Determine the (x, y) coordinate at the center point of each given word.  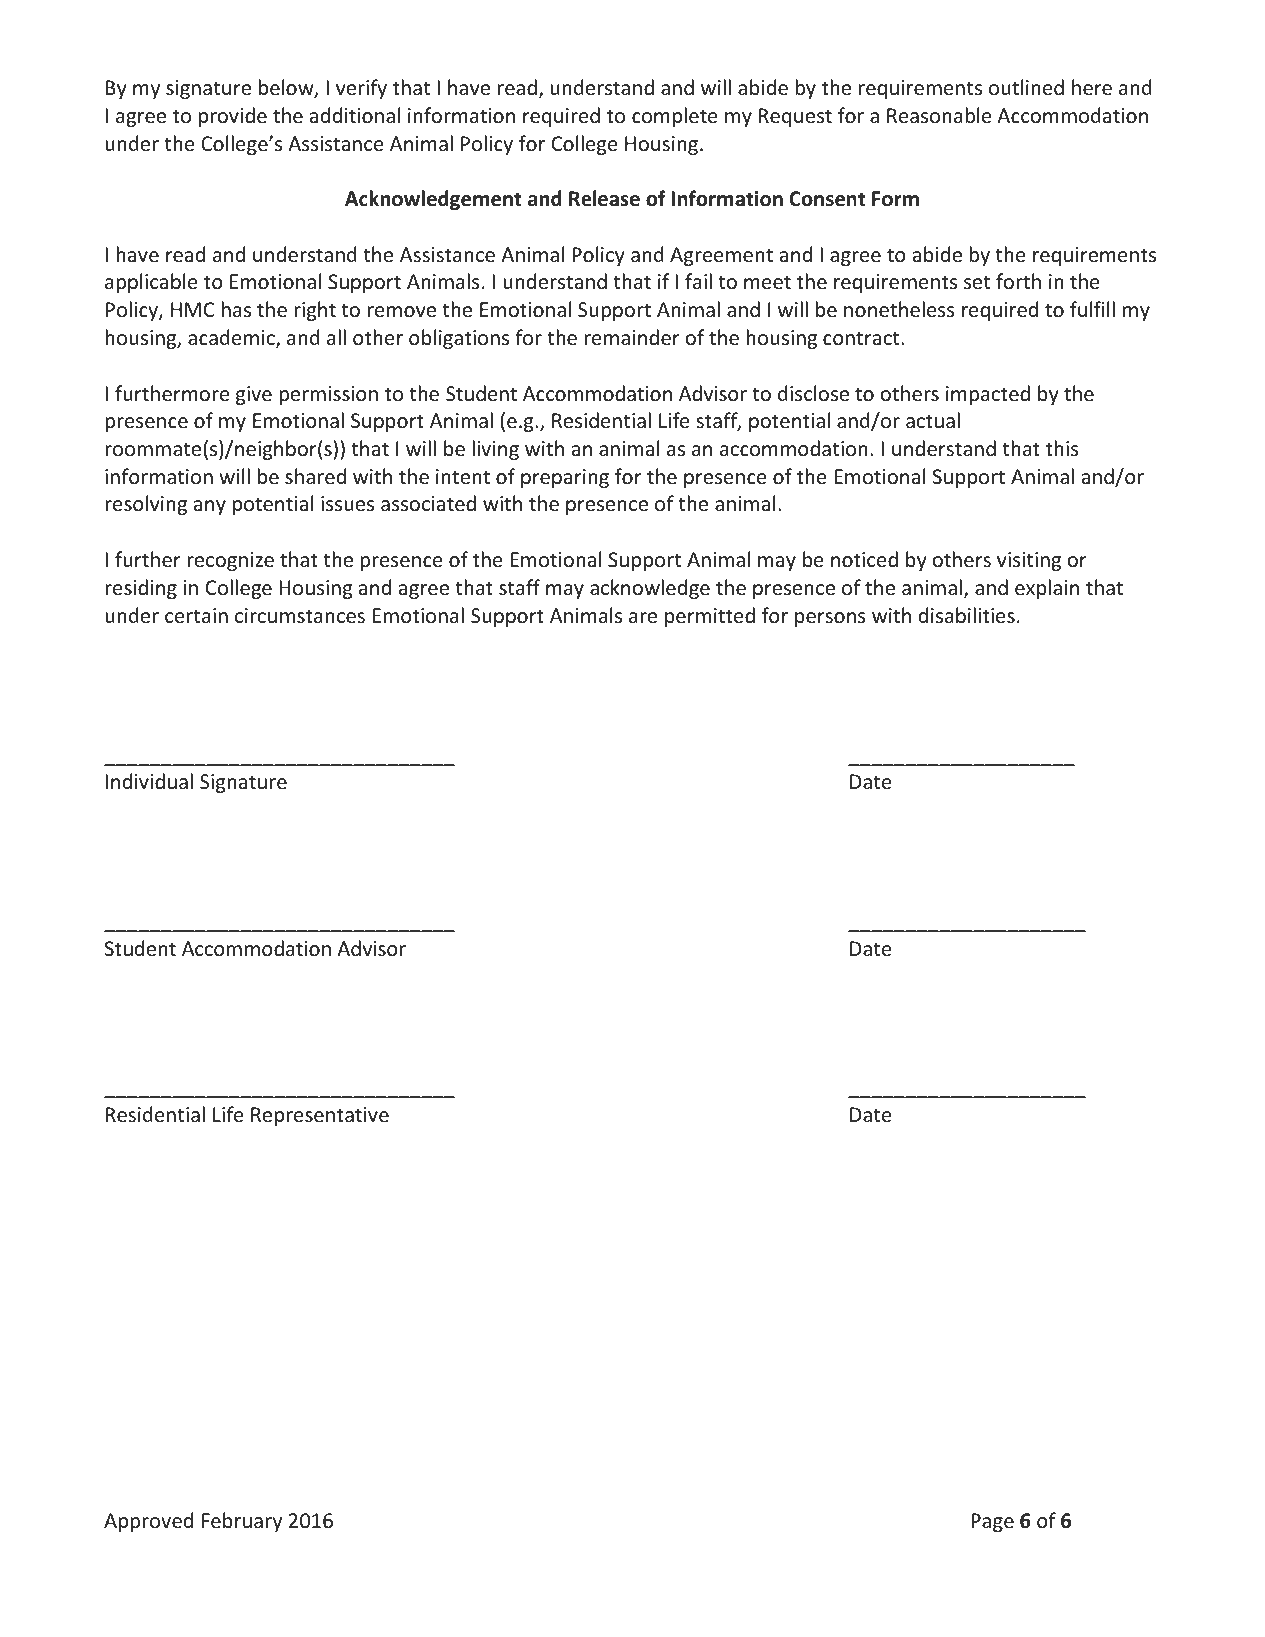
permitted (710, 617)
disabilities (967, 615)
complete (675, 117)
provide (233, 117)
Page (992, 1522)
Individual (149, 781)
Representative (320, 1116)
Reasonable (939, 115)
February (242, 1522)
